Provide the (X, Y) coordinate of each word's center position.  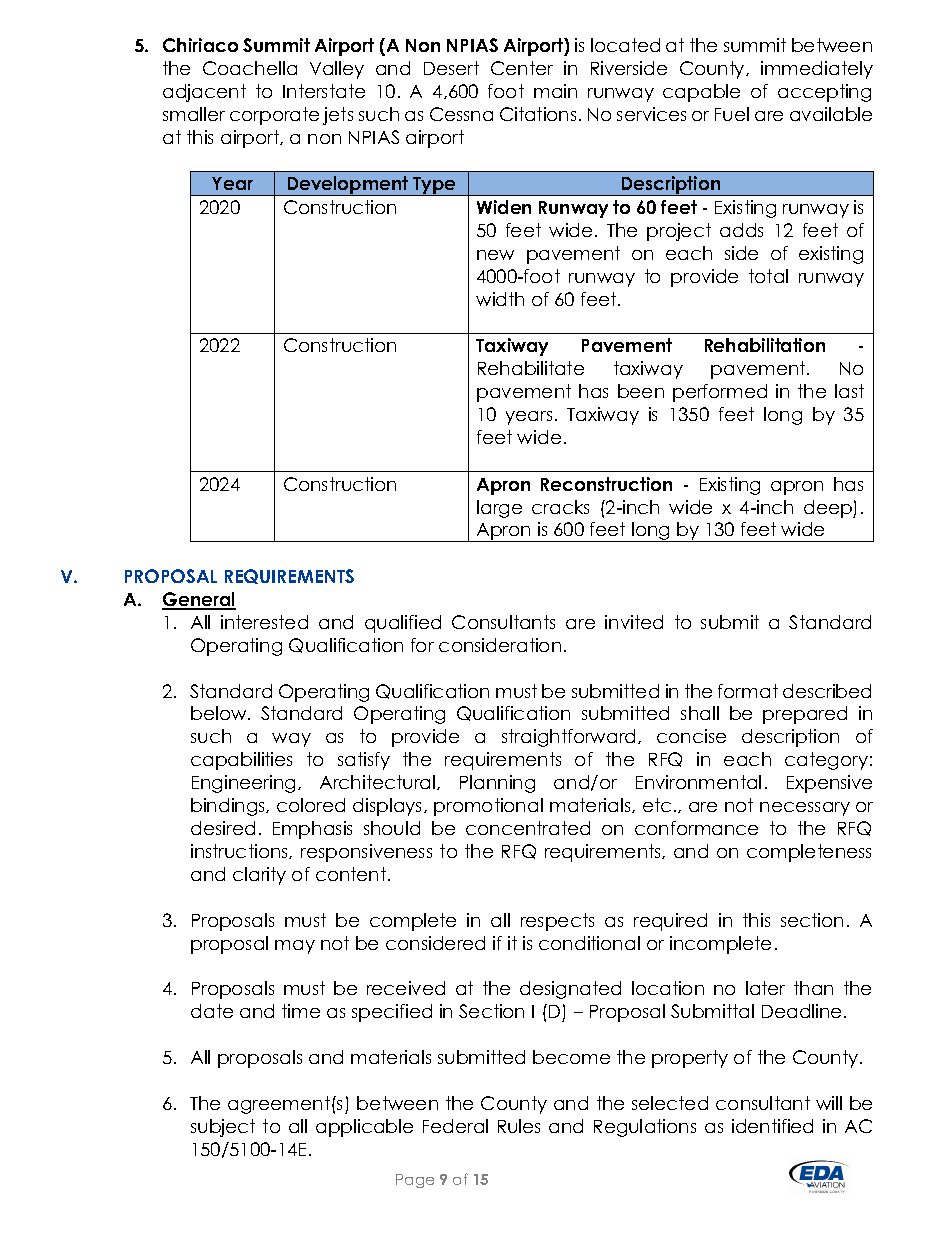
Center (522, 68)
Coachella (250, 68)
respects (557, 922)
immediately (817, 70)
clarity (259, 876)
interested (264, 622)
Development (348, 186)
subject (223, 1128)
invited (634, 622)
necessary (805, 809)
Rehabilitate (531, 368)
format (748, 691)
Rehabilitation (765, 345)
